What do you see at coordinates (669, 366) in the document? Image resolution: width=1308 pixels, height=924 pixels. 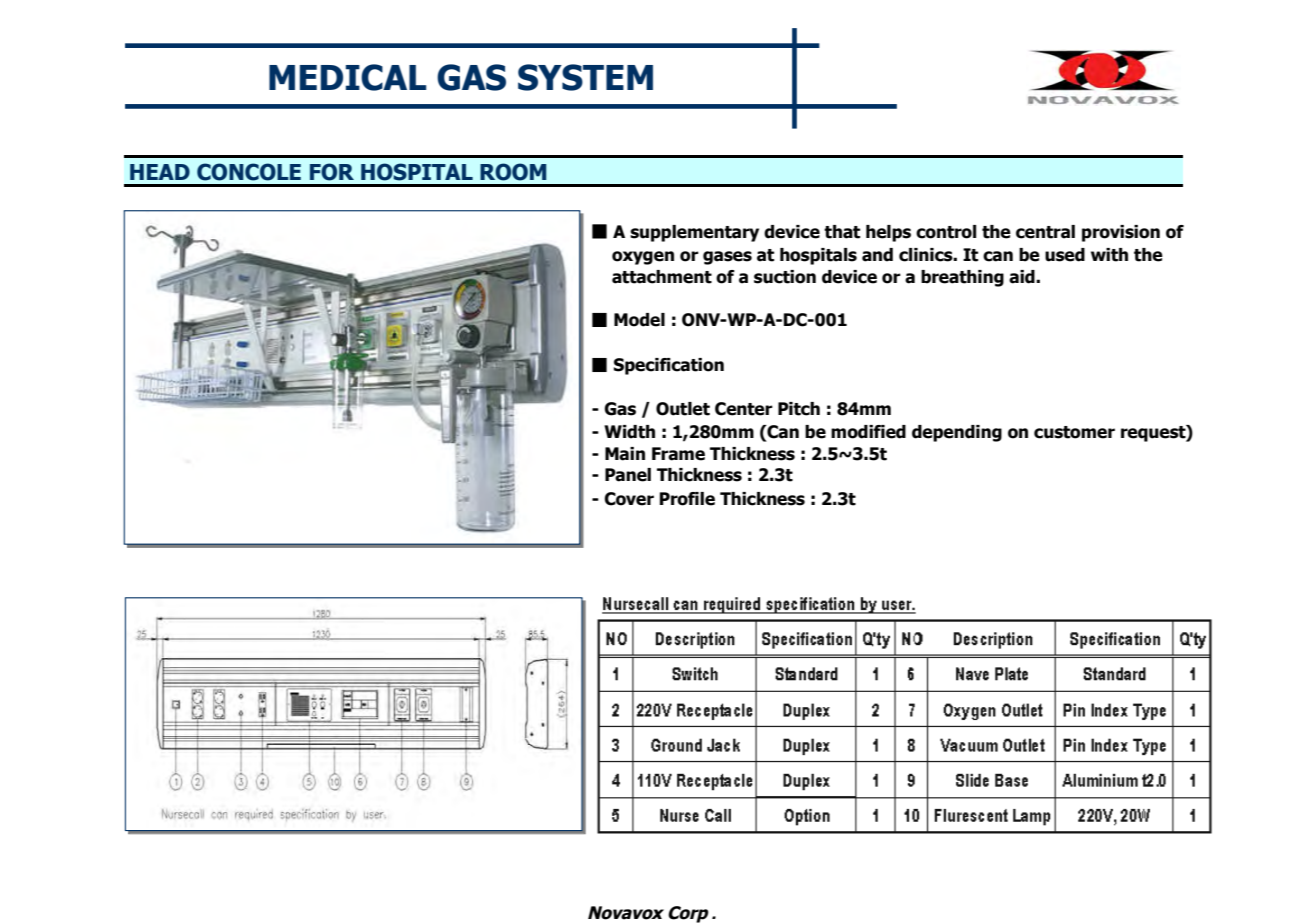 I see `Specification` at bounding box center [669, 366].
